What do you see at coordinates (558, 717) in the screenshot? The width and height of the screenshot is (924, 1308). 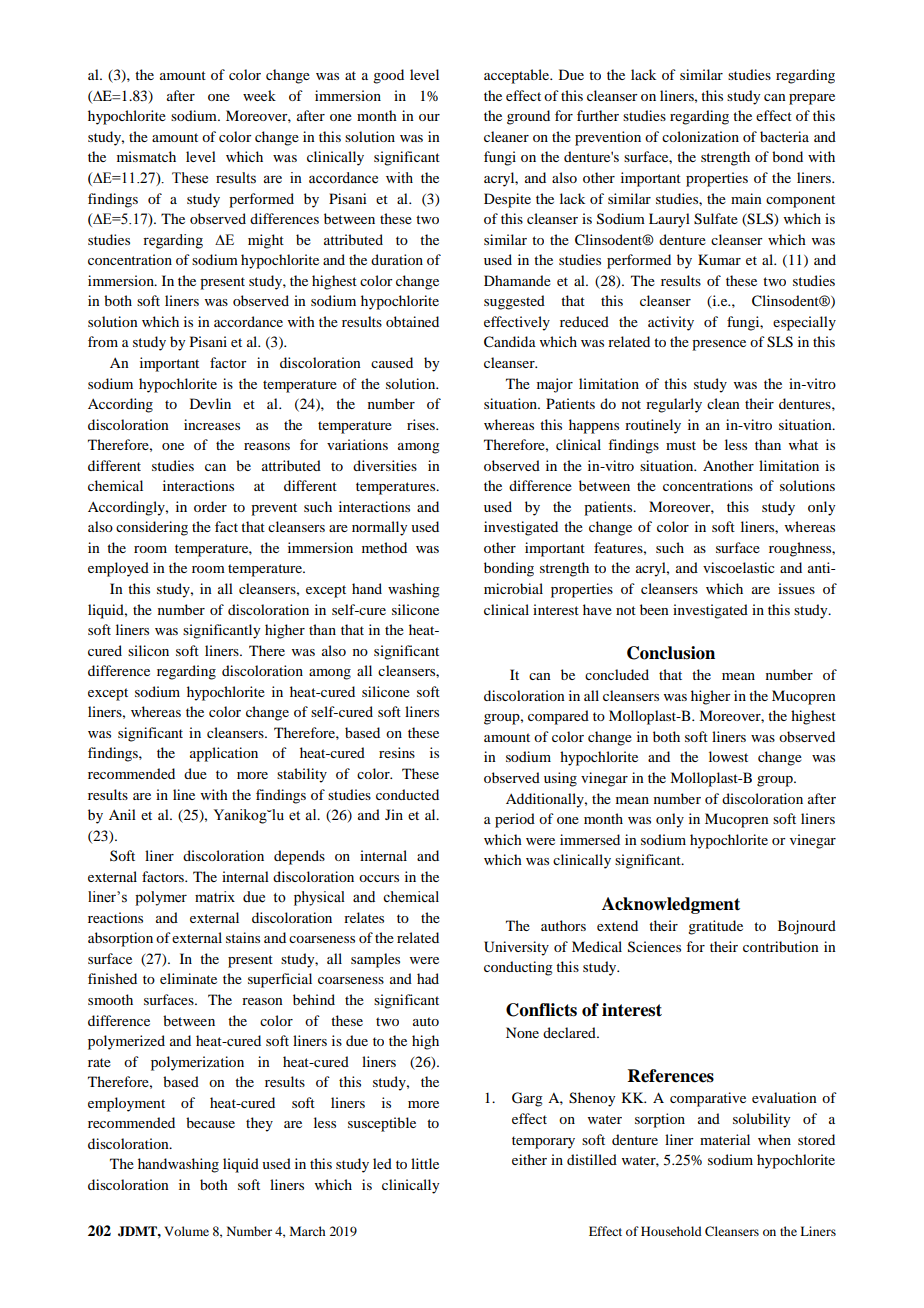 I see `compared` at bounding box center [558, 717].
